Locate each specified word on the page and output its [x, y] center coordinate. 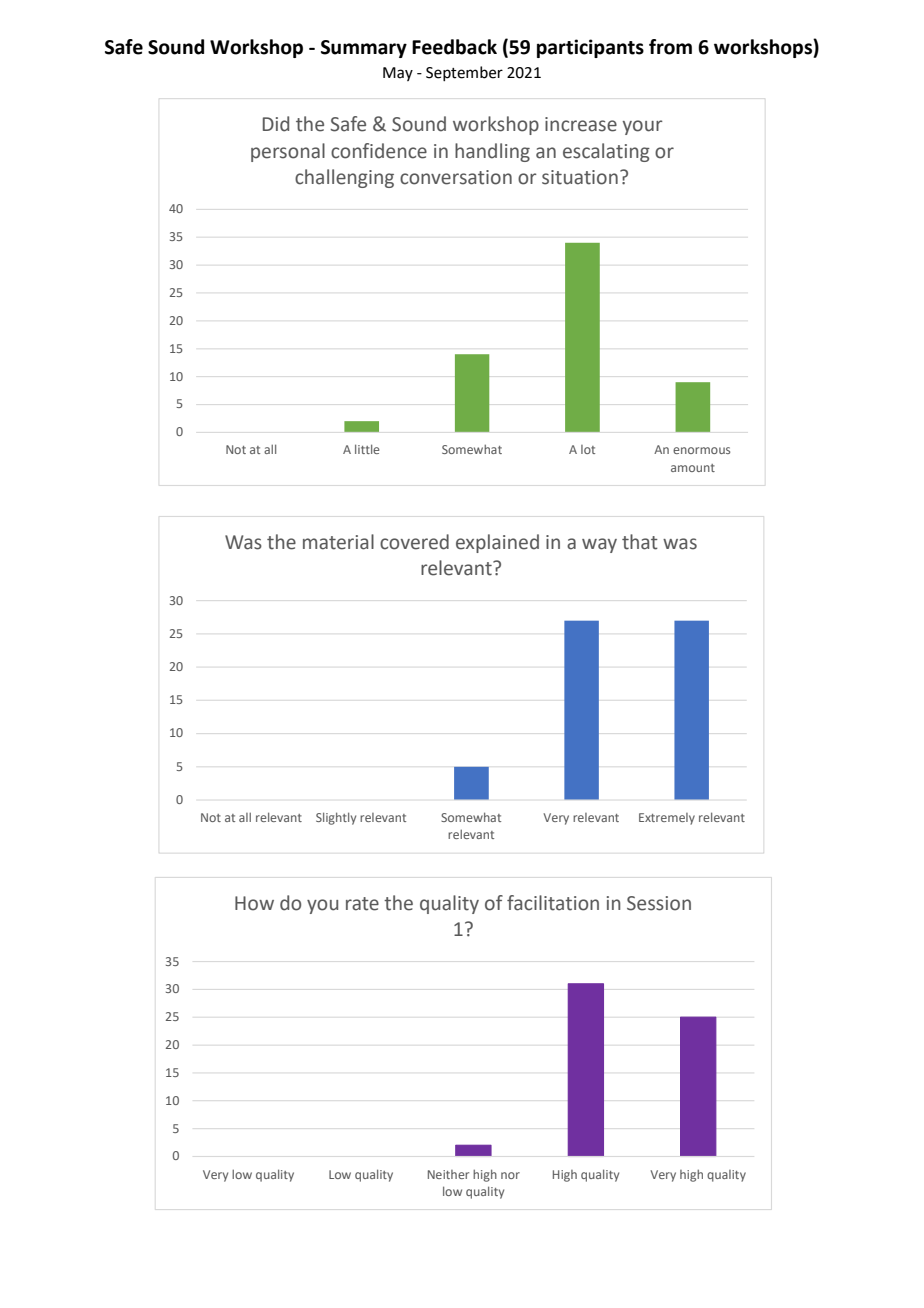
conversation [456, 177]
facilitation [553, 903]
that [640, 542]
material [338, 542]
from [670, 47]
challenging [344, 178]
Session [659, 903]
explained [497, 543]
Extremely [667, 819]
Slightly [336, 818]
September [464, 73]
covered [414, 542]
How [254, 903]
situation [580, 177]
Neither [448, 1174]
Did [276, 124]
